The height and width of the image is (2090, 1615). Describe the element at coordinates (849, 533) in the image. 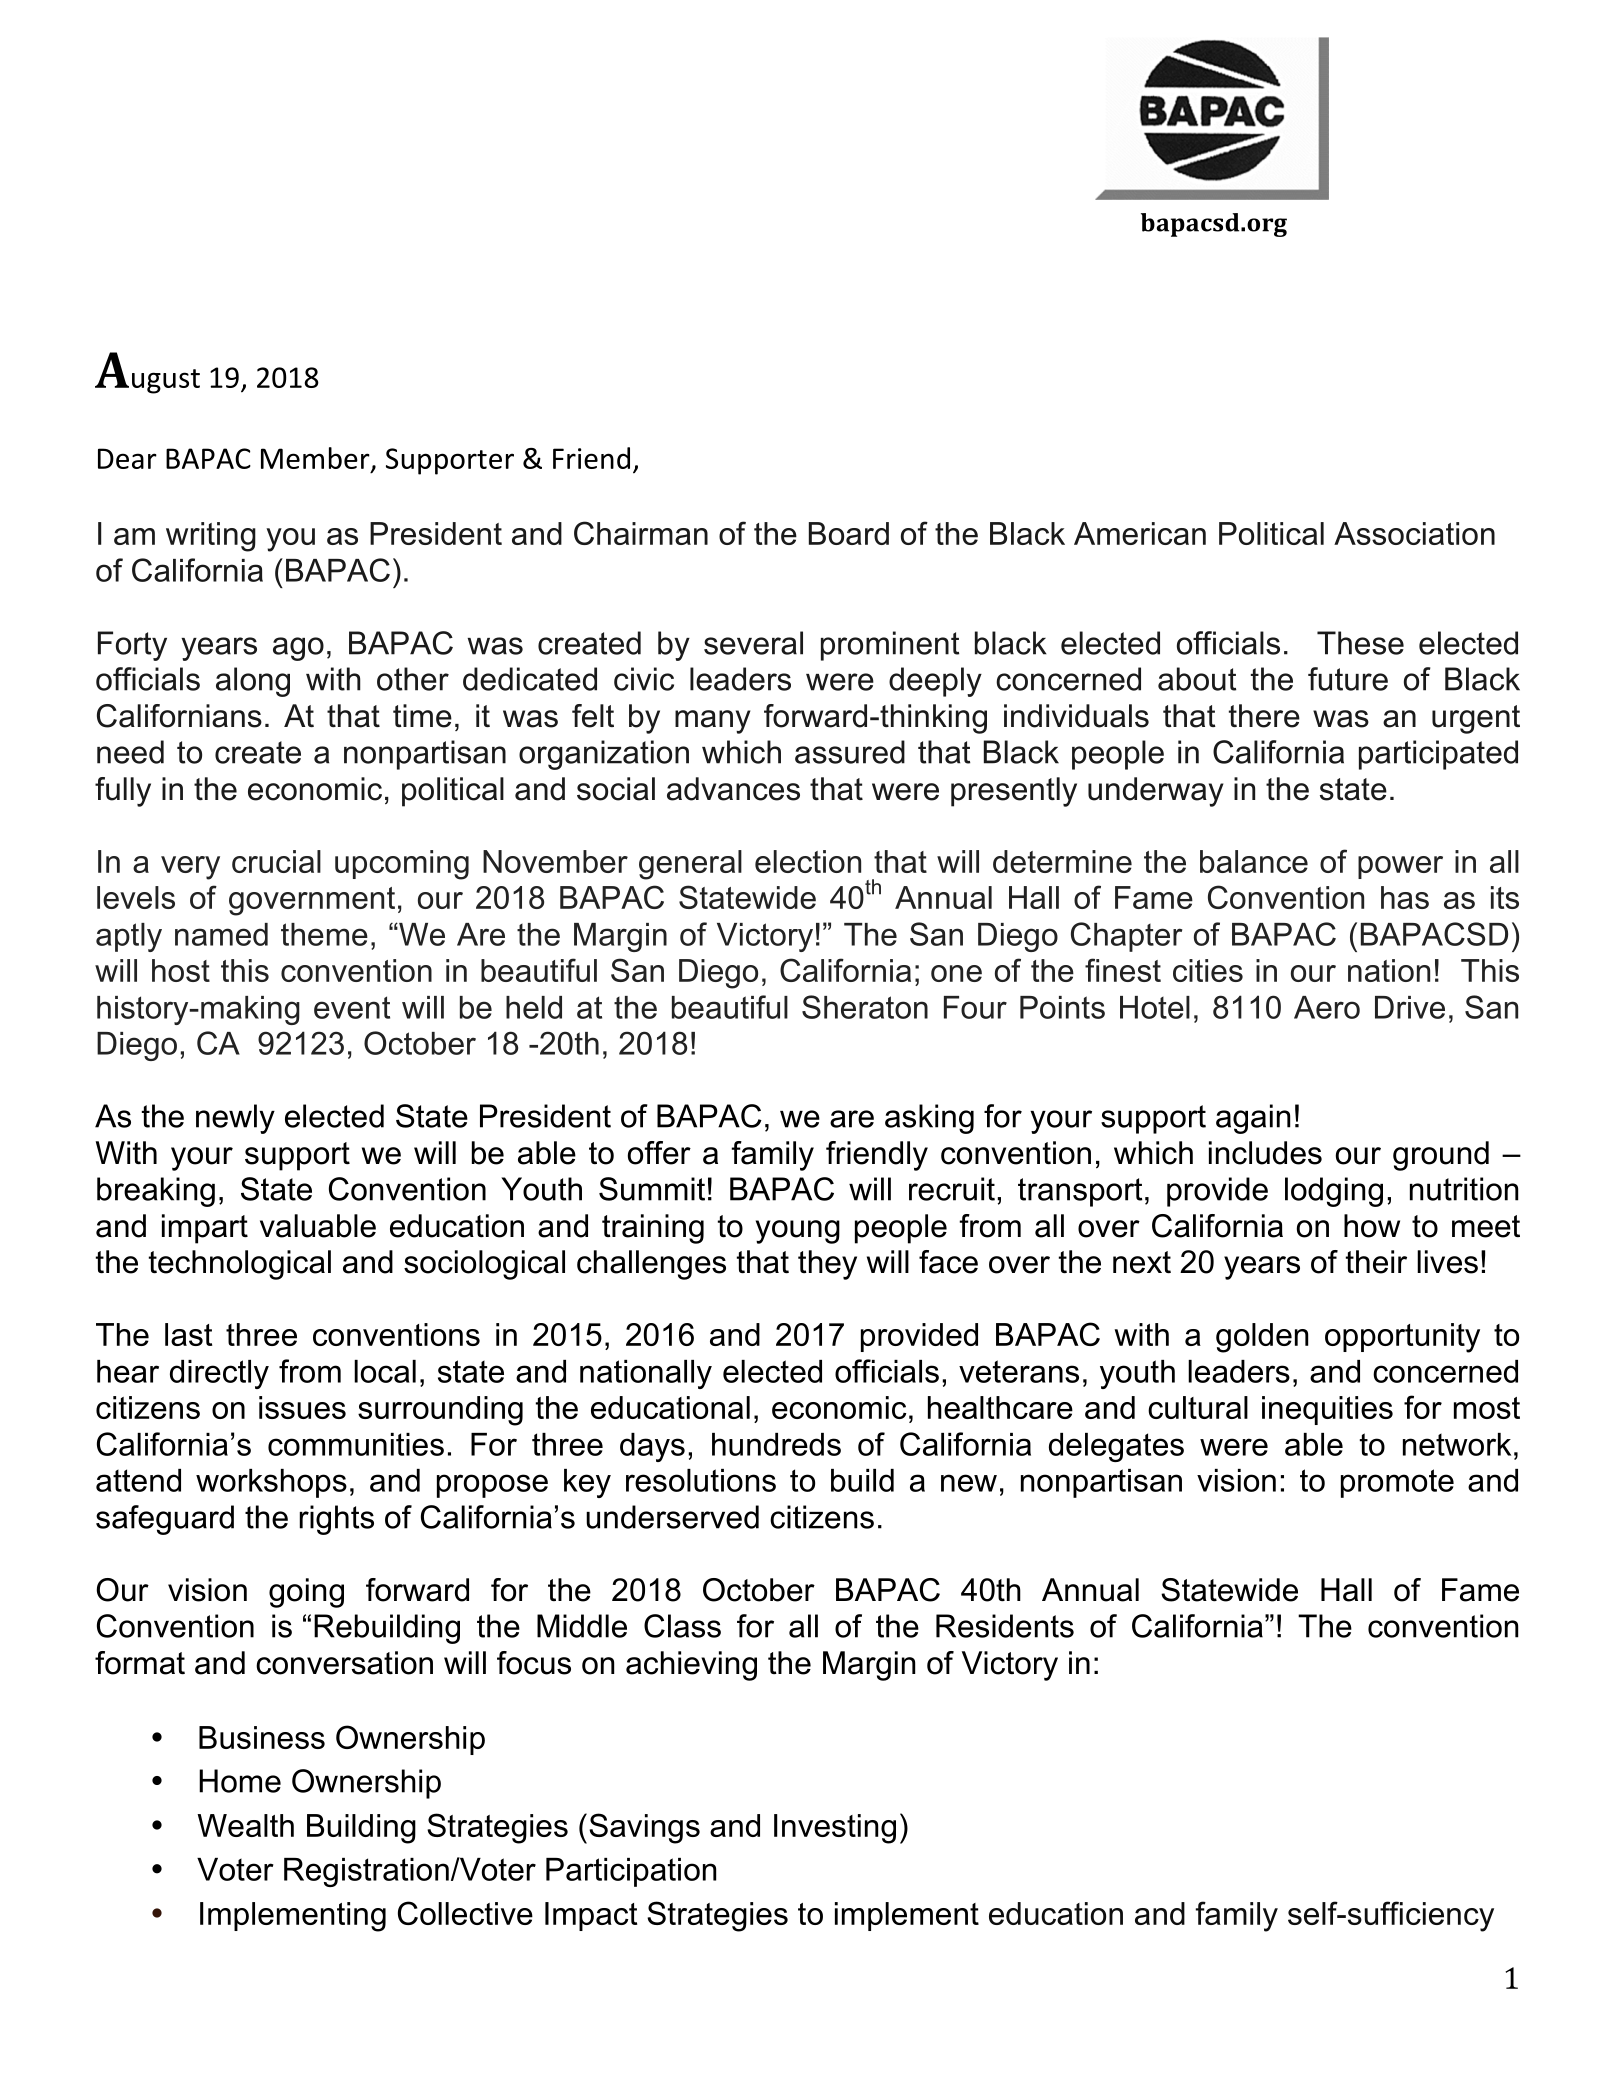

I see `Board` at that location.
